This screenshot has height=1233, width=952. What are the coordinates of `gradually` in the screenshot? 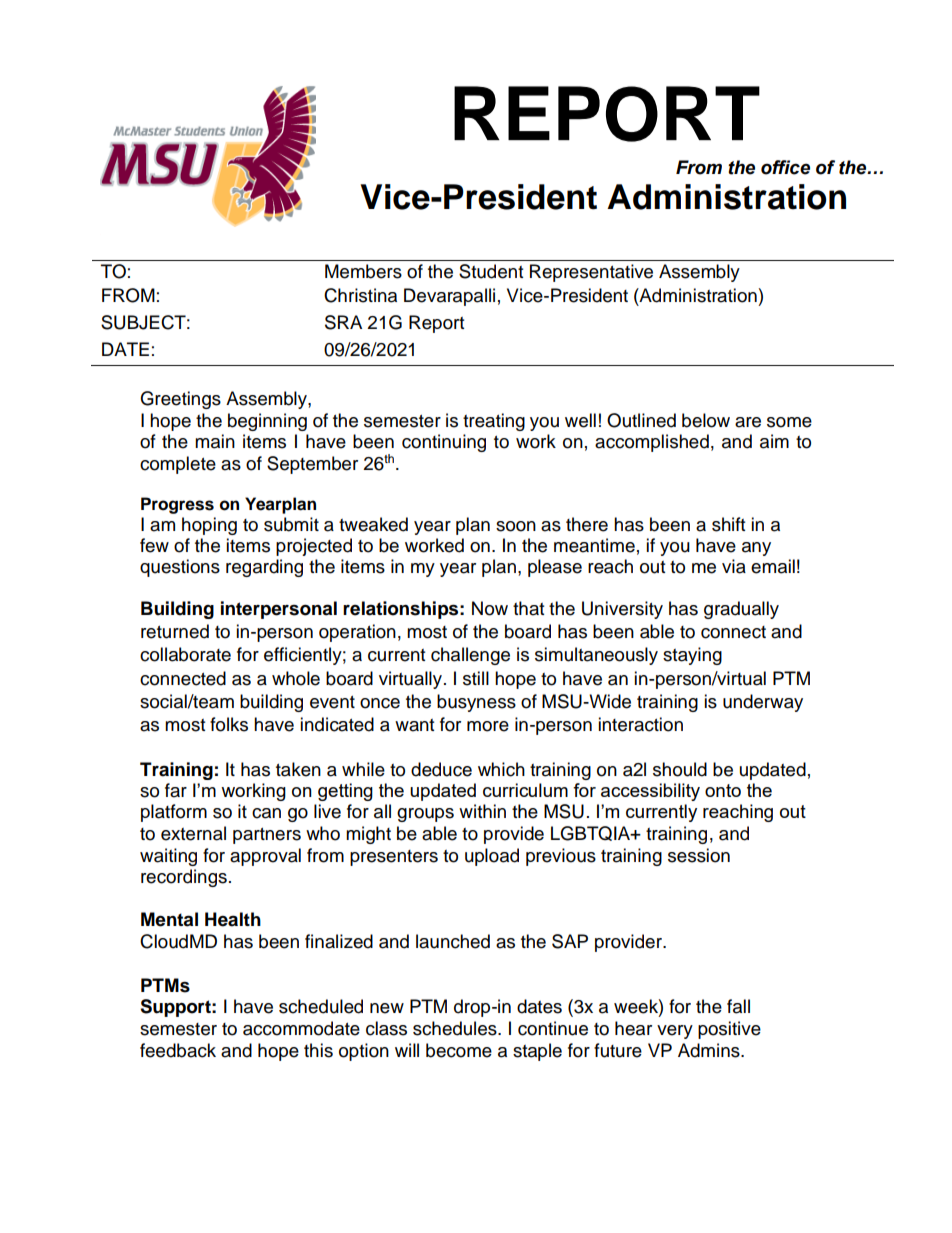 It's located at (741, 610).
